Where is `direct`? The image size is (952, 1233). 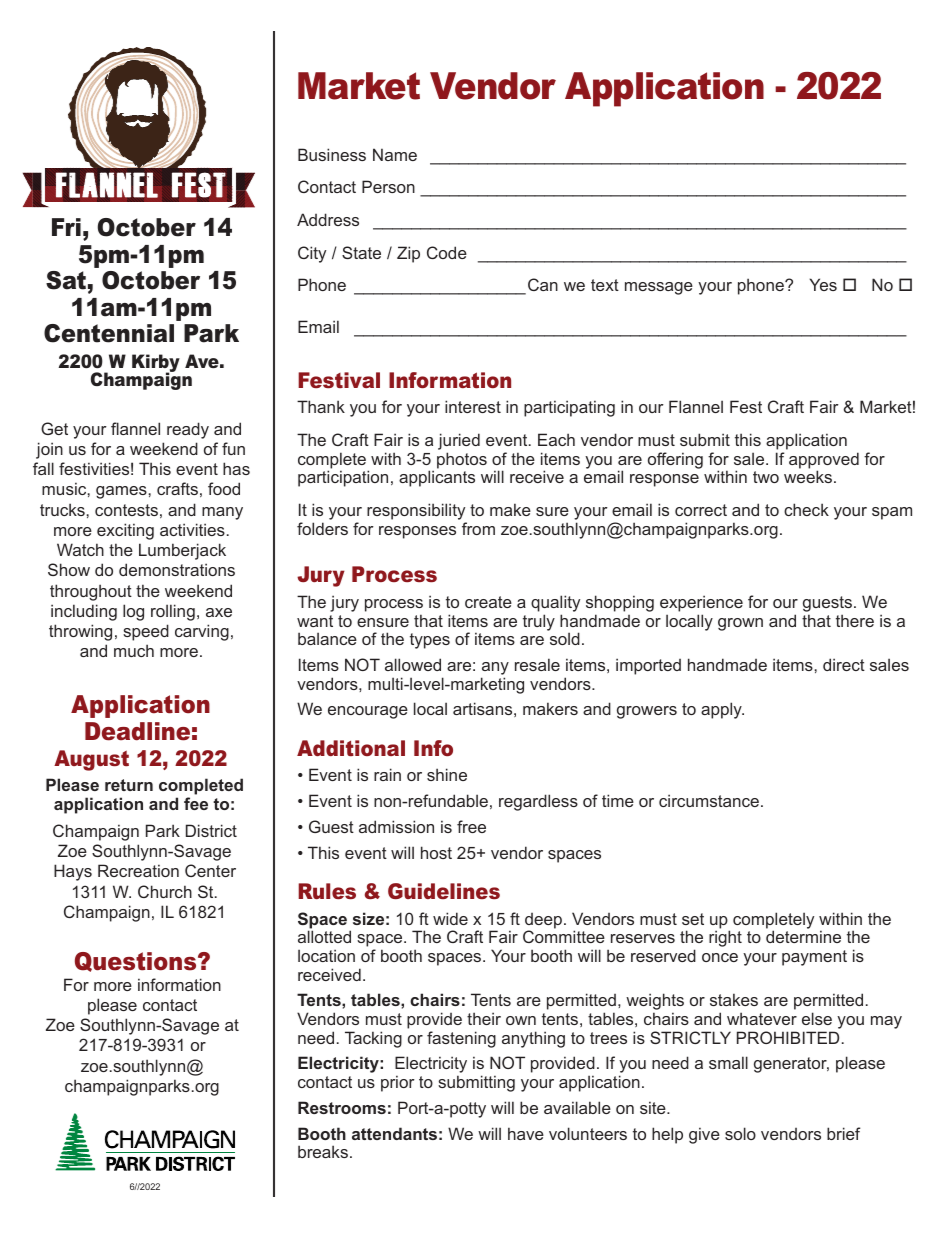 direct is located at coordinates (844, 664).
